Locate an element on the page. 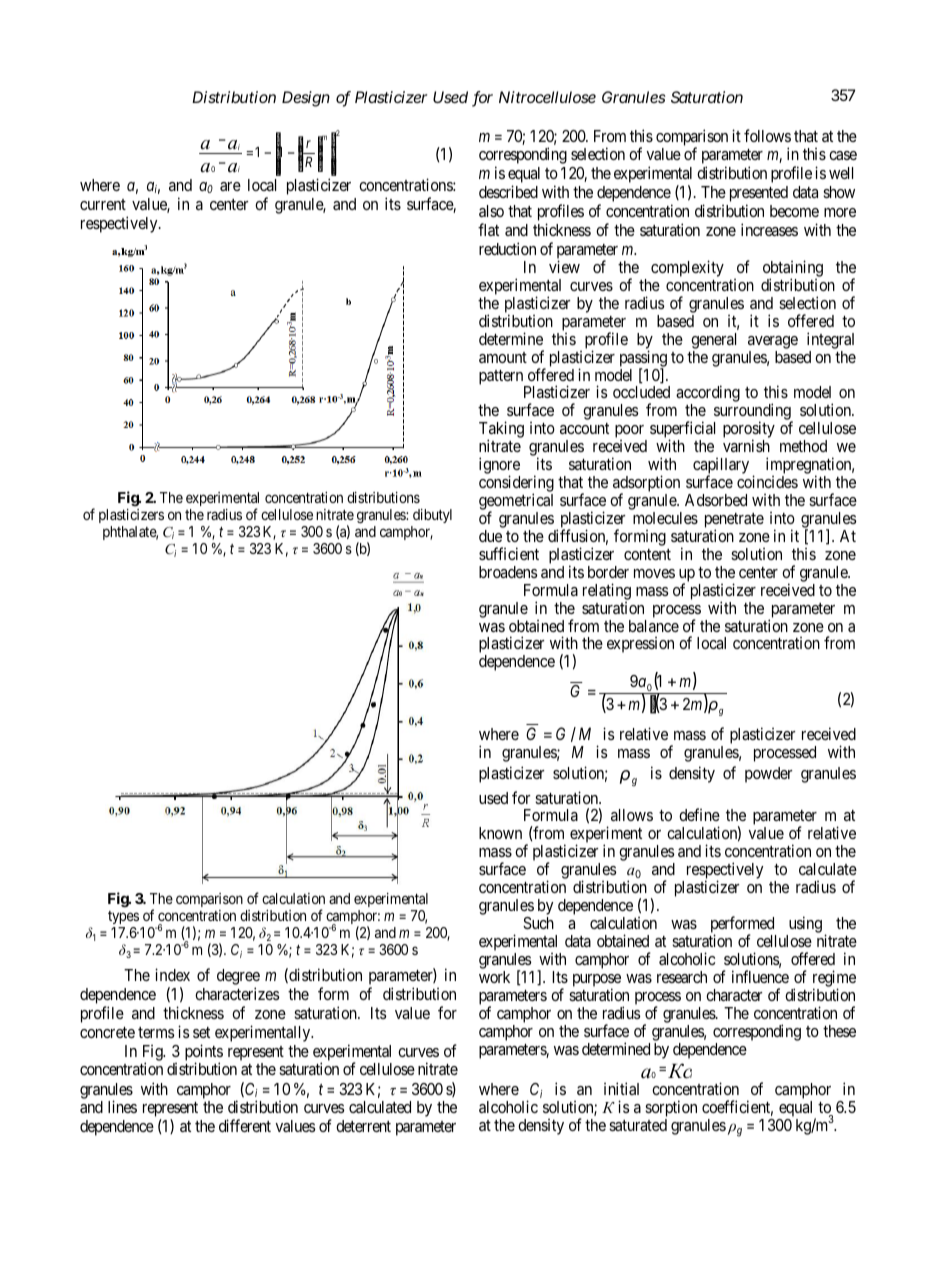 The width and height of the document is (952, 1273). described is located at coordinates (508, 191).
